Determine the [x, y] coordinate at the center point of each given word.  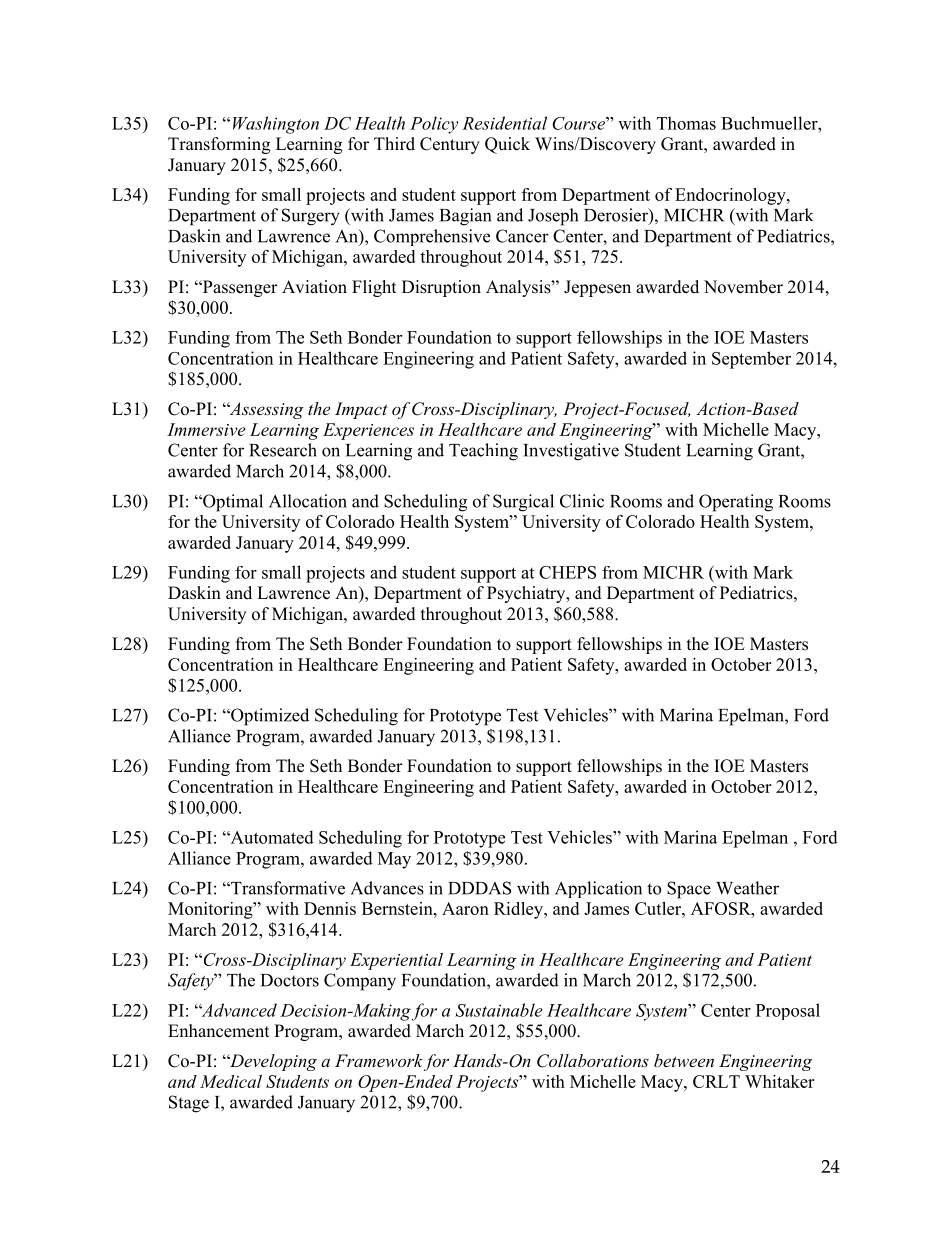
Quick [507, 145]
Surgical [523, 503]
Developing [272, 1062]
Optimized [269, 717]
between [684, 1060]
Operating [736, 503]
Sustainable [499, 1010]
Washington [276, 125]
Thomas [686, 123]
